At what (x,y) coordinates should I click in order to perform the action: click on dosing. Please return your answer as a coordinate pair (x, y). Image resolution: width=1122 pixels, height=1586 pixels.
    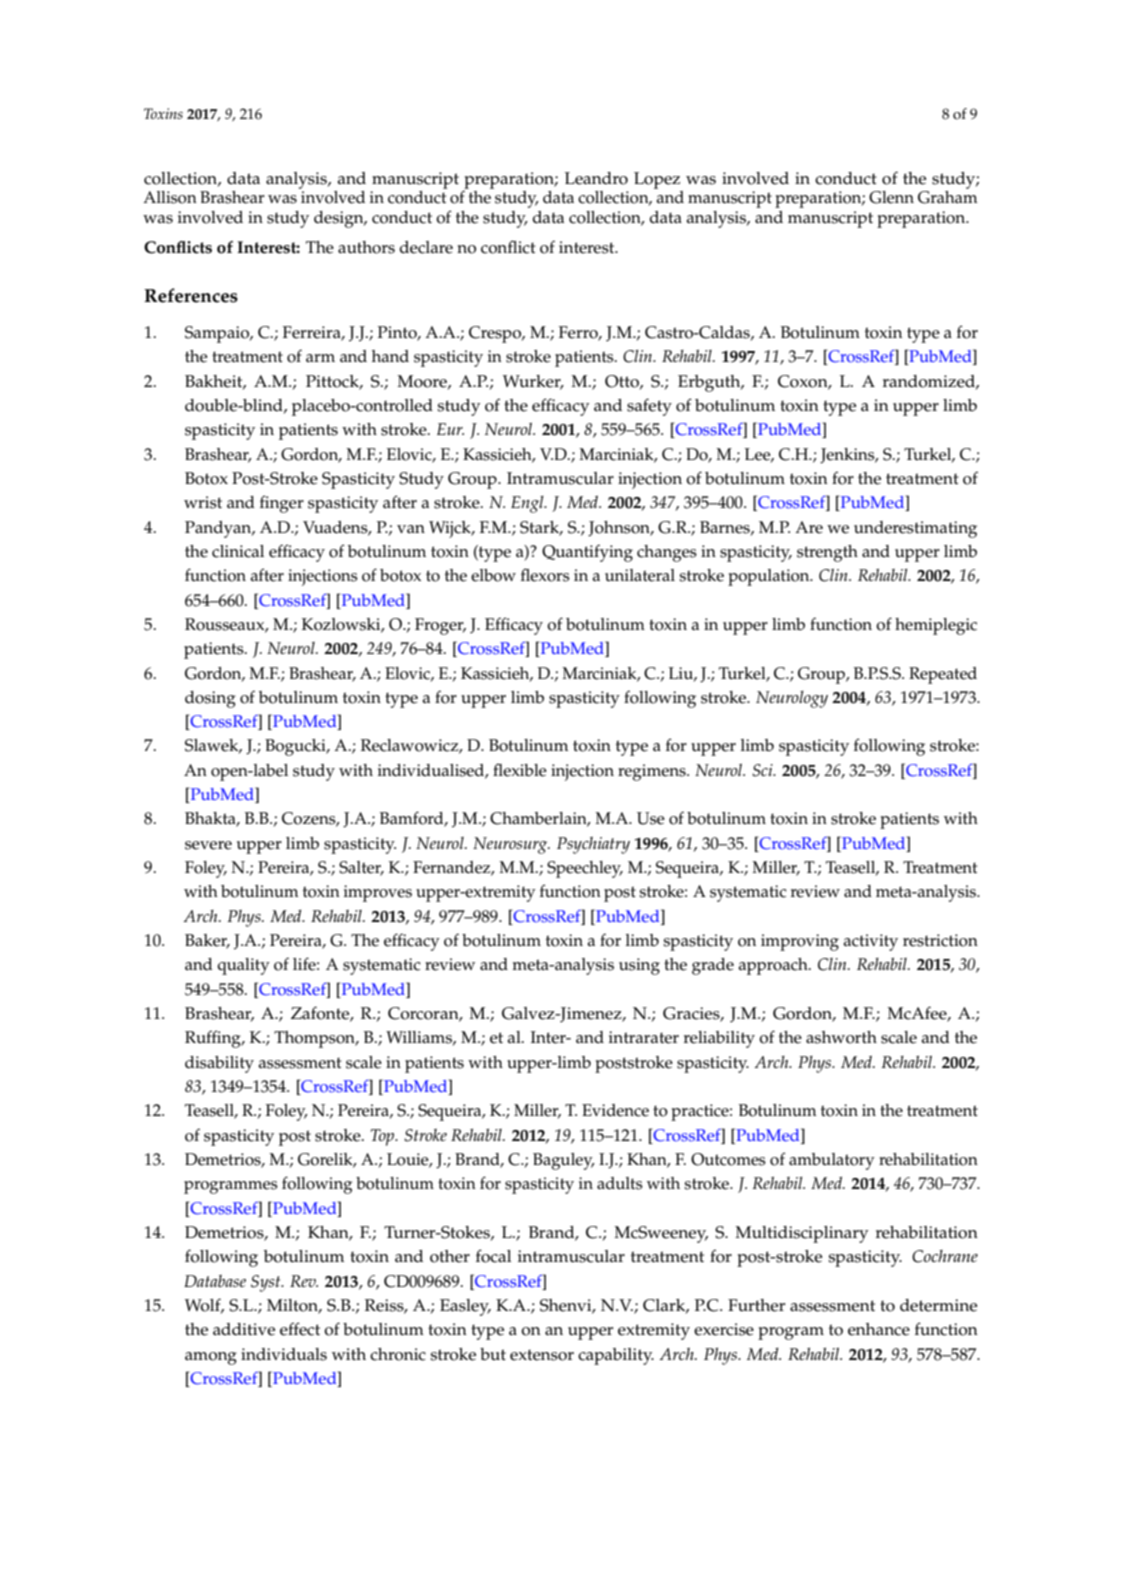
    Looking at the image, I should click on (210, 699).
